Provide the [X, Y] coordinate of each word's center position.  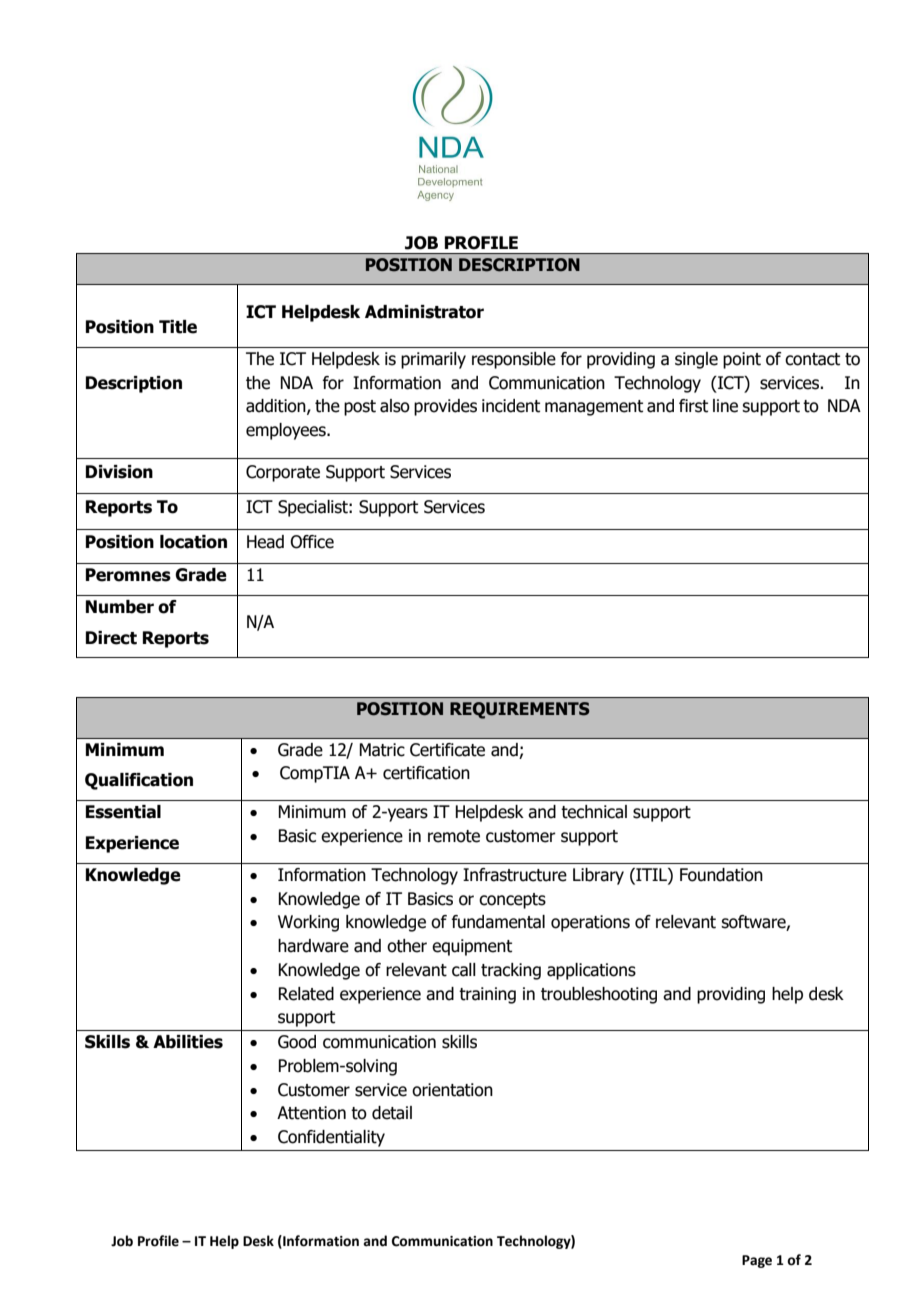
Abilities [188, 1042]
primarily [433, 360]
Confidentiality [331, 1138]
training [487, 995]
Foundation [721, 875]
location [193, 542]
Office [312, 542]
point [742, 360]
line [725, 406]
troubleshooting [599, 995]
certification [426, 773]
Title [178, 327]
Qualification [139, 781]
